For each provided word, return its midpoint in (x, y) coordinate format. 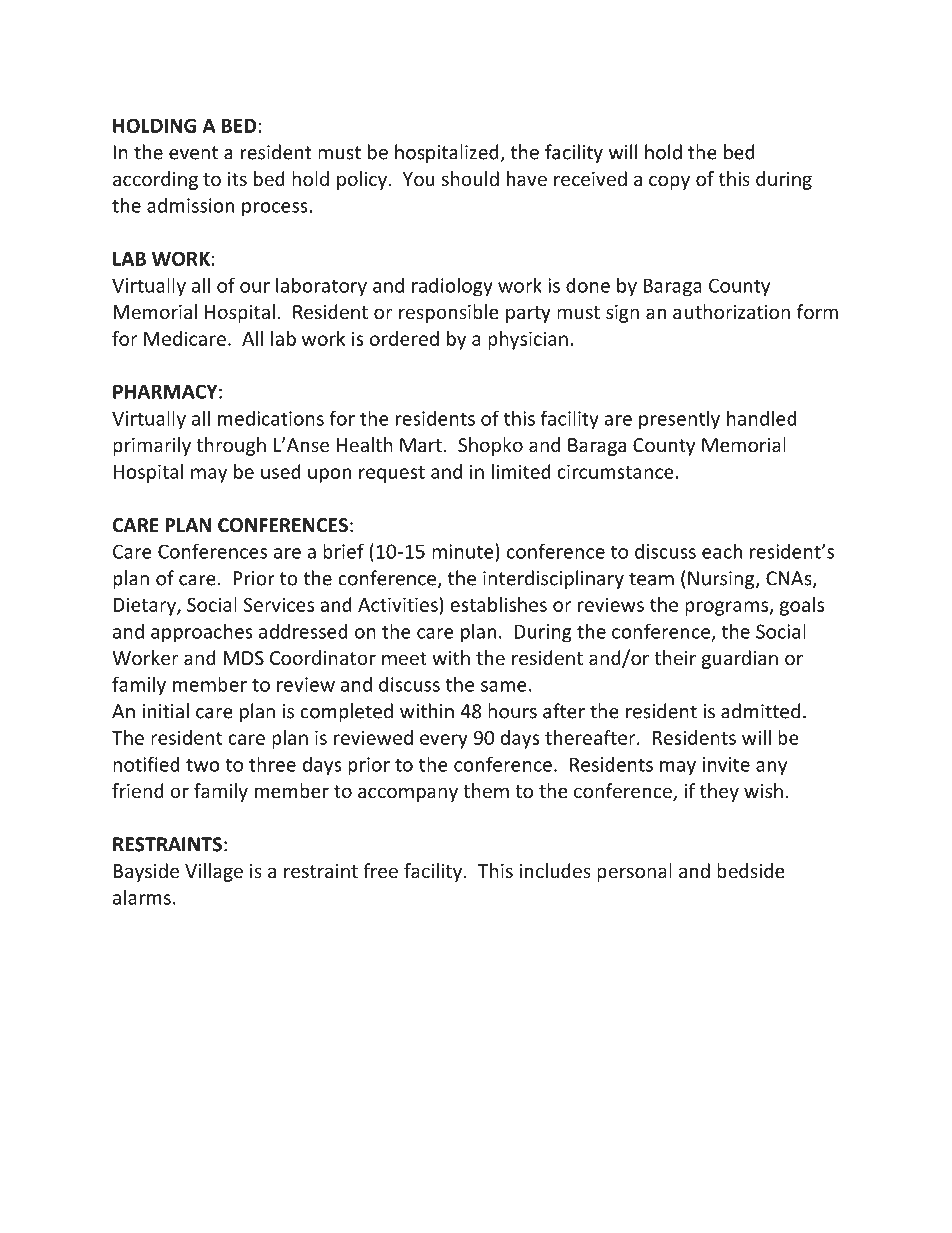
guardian (740, 659)
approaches (202, 633)
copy (669, 182)
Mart (421, 445)
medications (271, 418)
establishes (498, 604)
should (470, 178)
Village (214, 872)
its (237, 179)
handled (762, 418)
